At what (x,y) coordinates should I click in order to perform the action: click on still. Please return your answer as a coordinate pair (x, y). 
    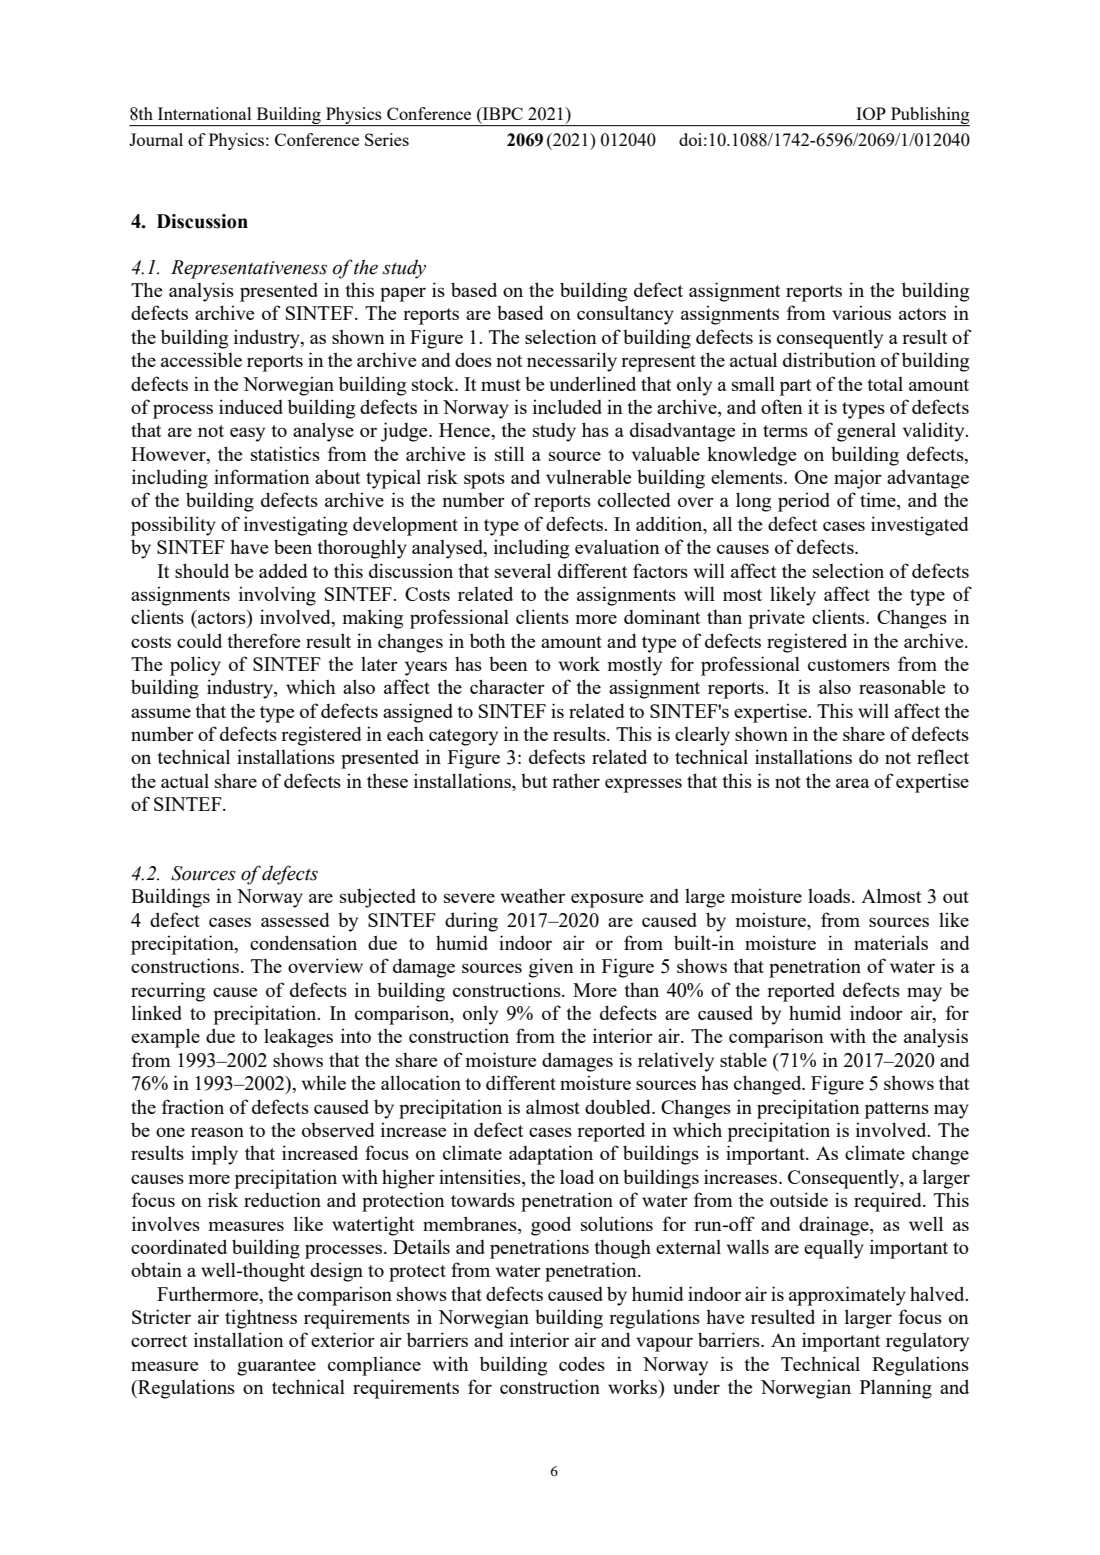
    Looking at the image, I should click on (509, 453).
